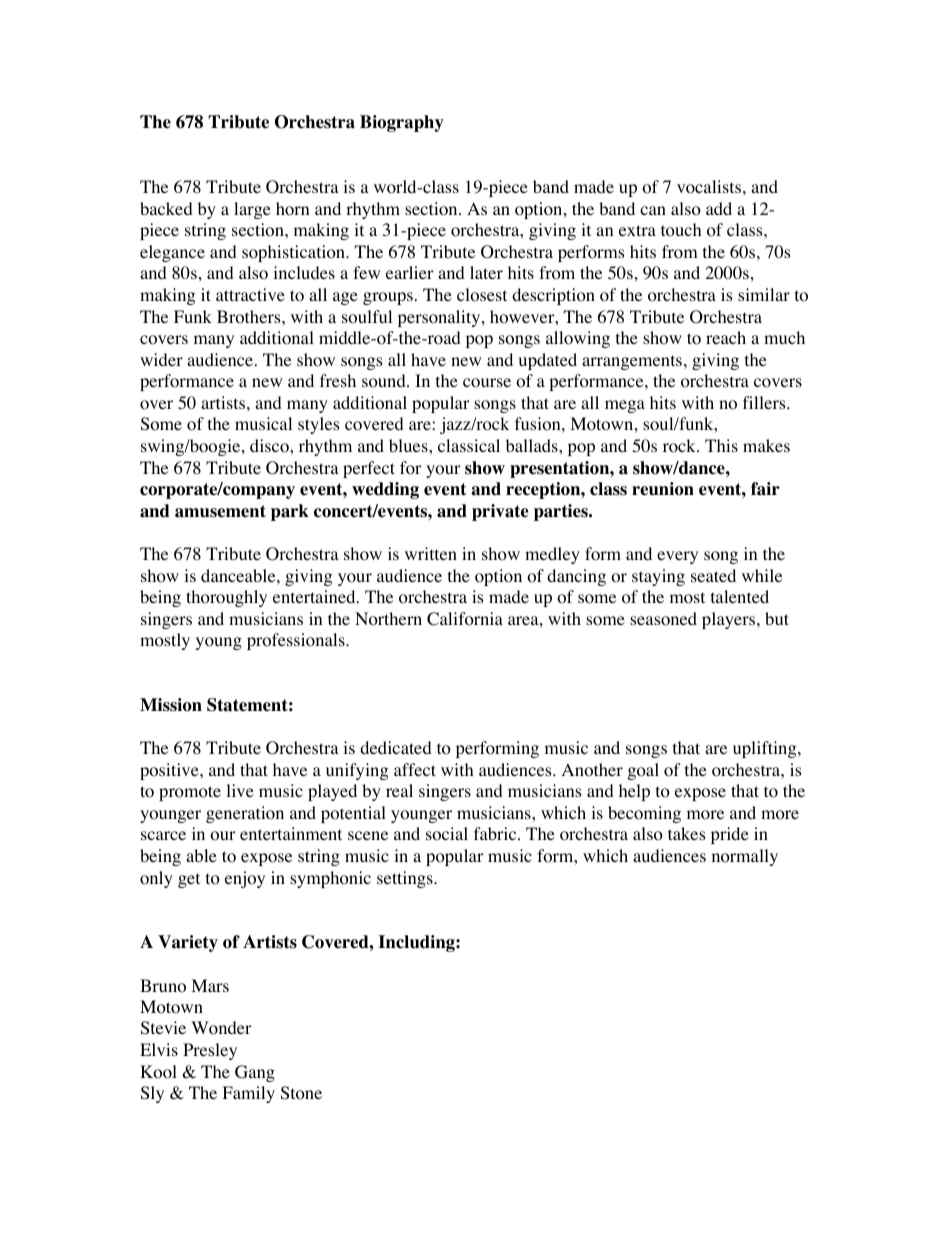 The image size is (952, 1233). I want to click on Stone, so click(301, 1093).
